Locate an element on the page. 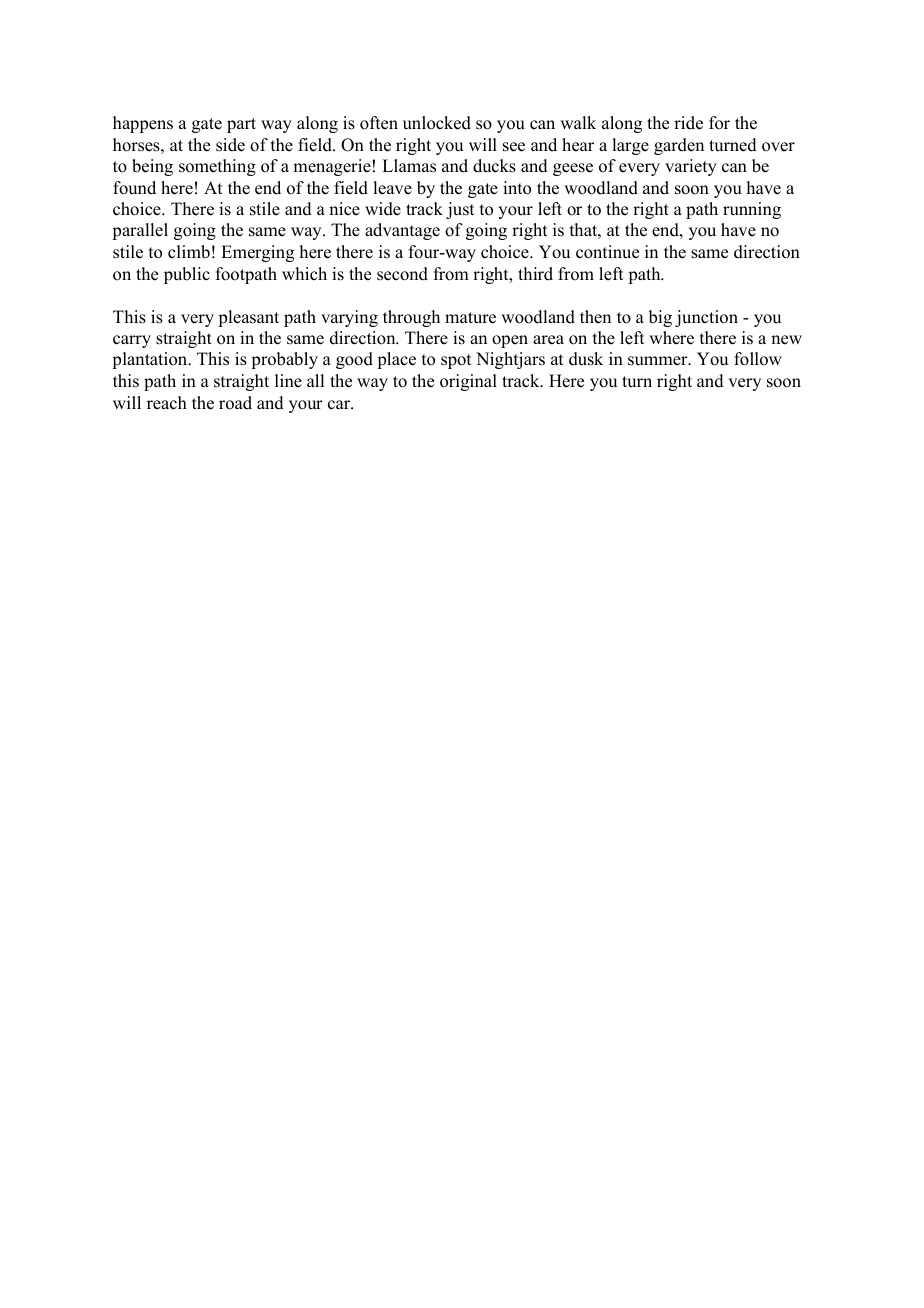 The image size is (924, 1308). original is located at coordinates (468, 382).
